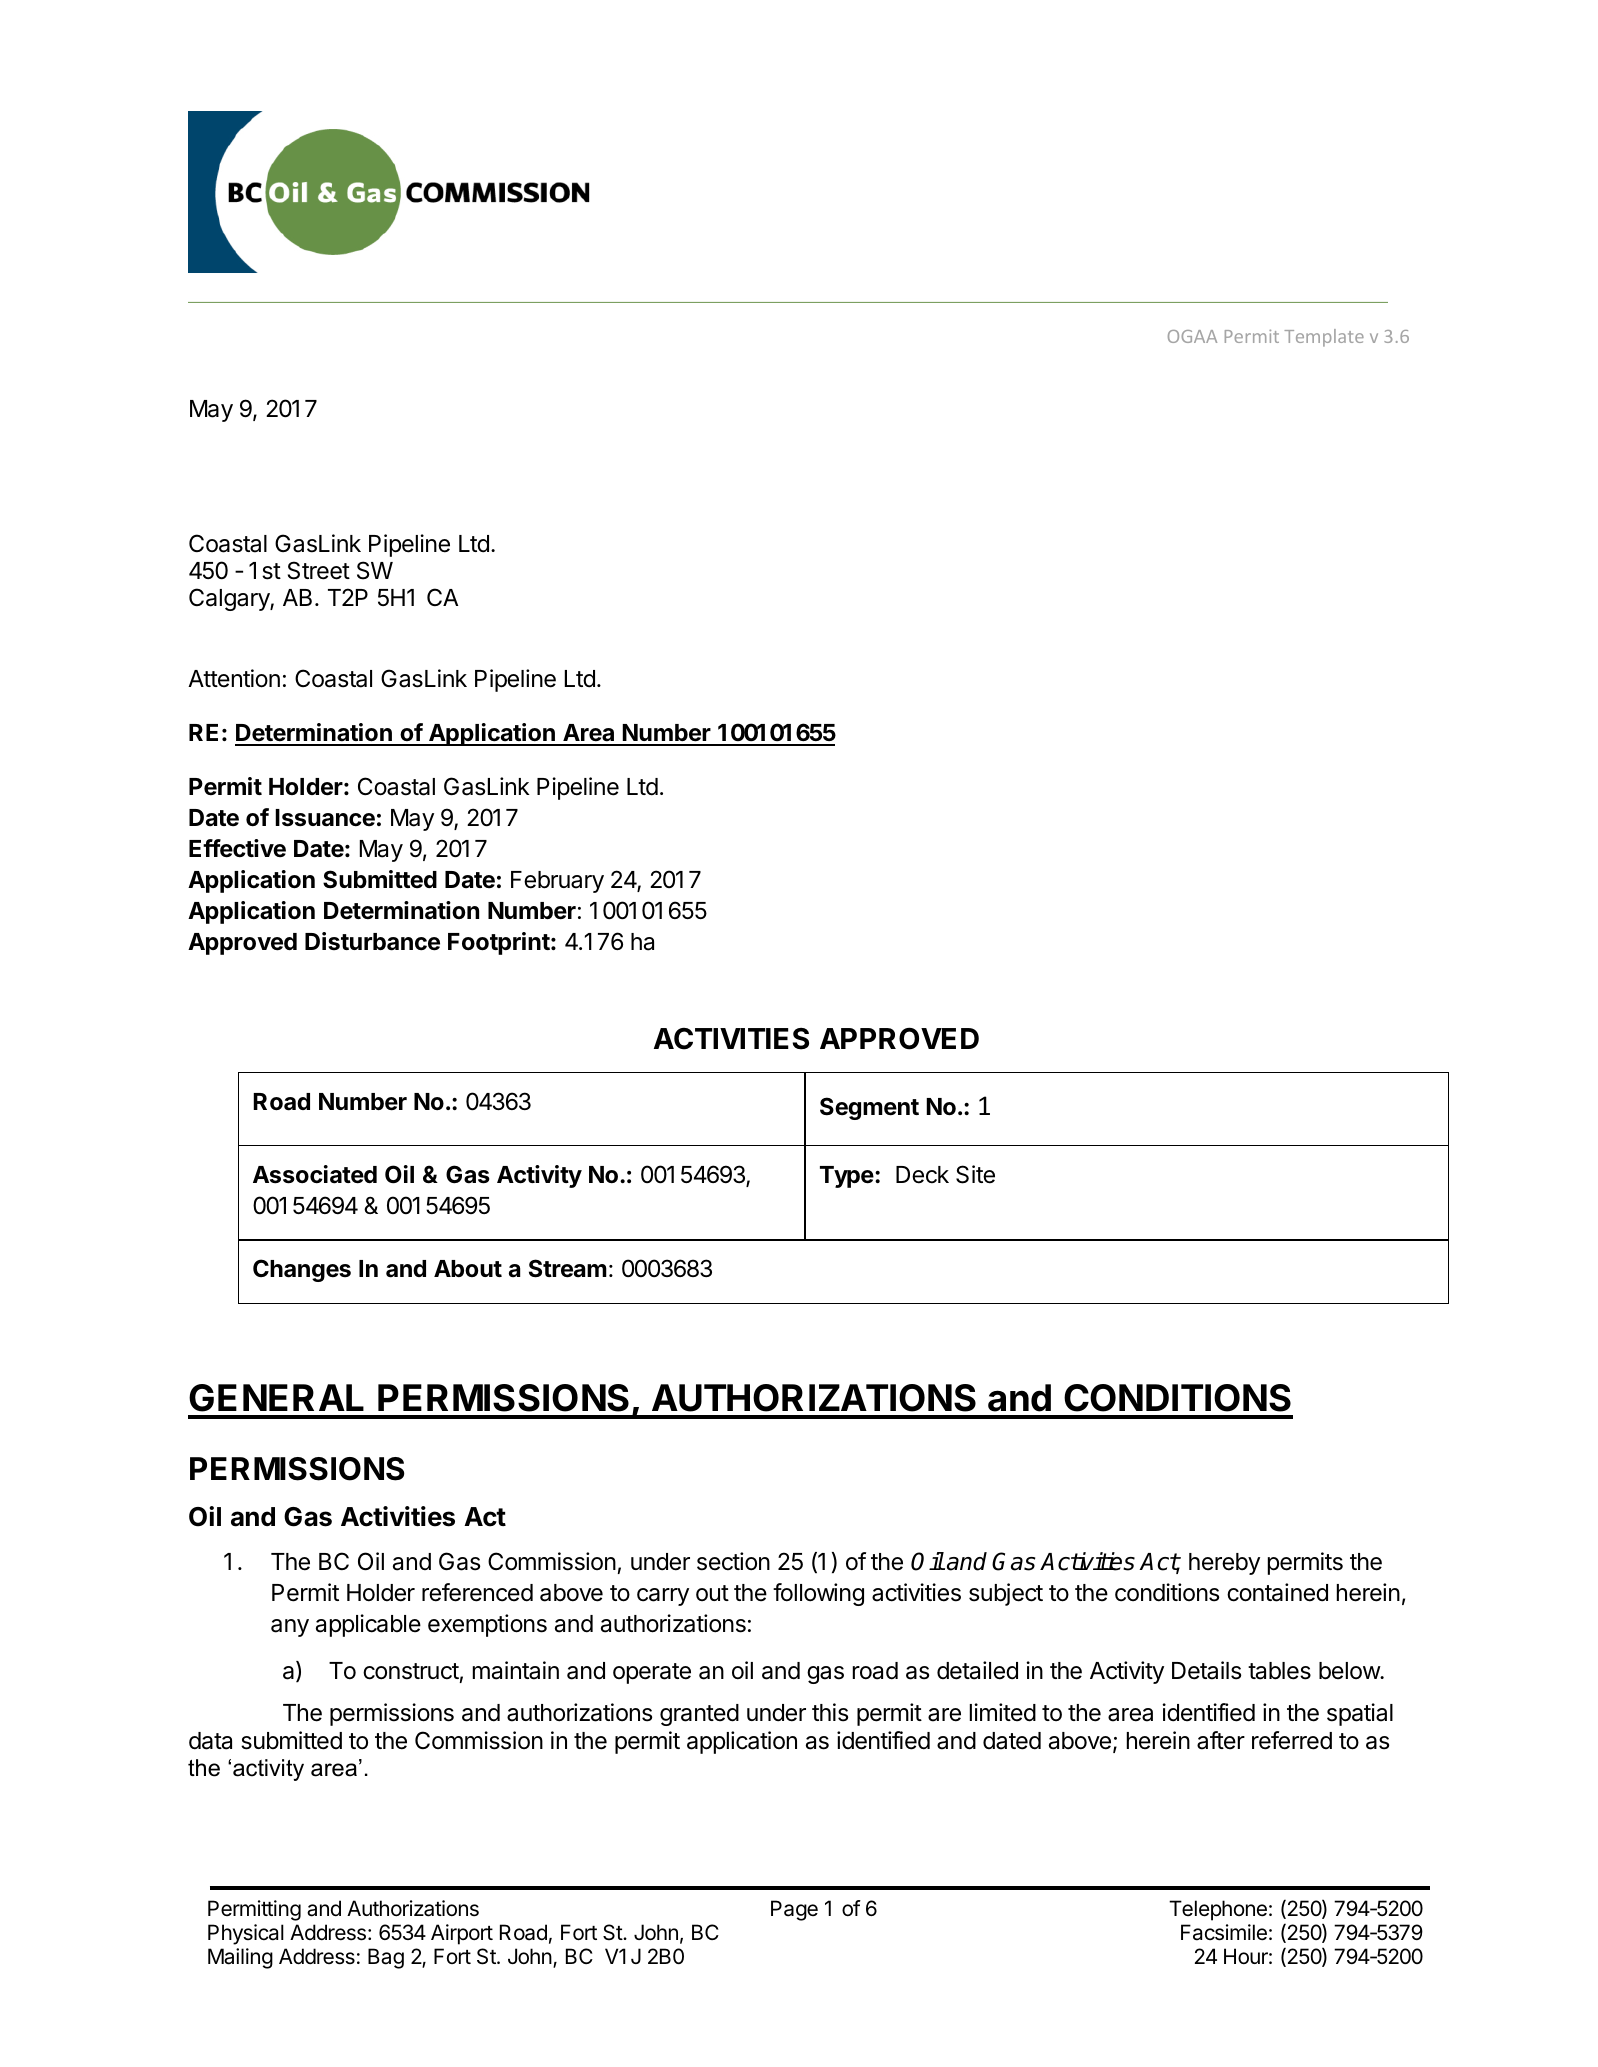  Describe the element at coordinates (302, 1270) in the document. I see `Changes` at that location.
